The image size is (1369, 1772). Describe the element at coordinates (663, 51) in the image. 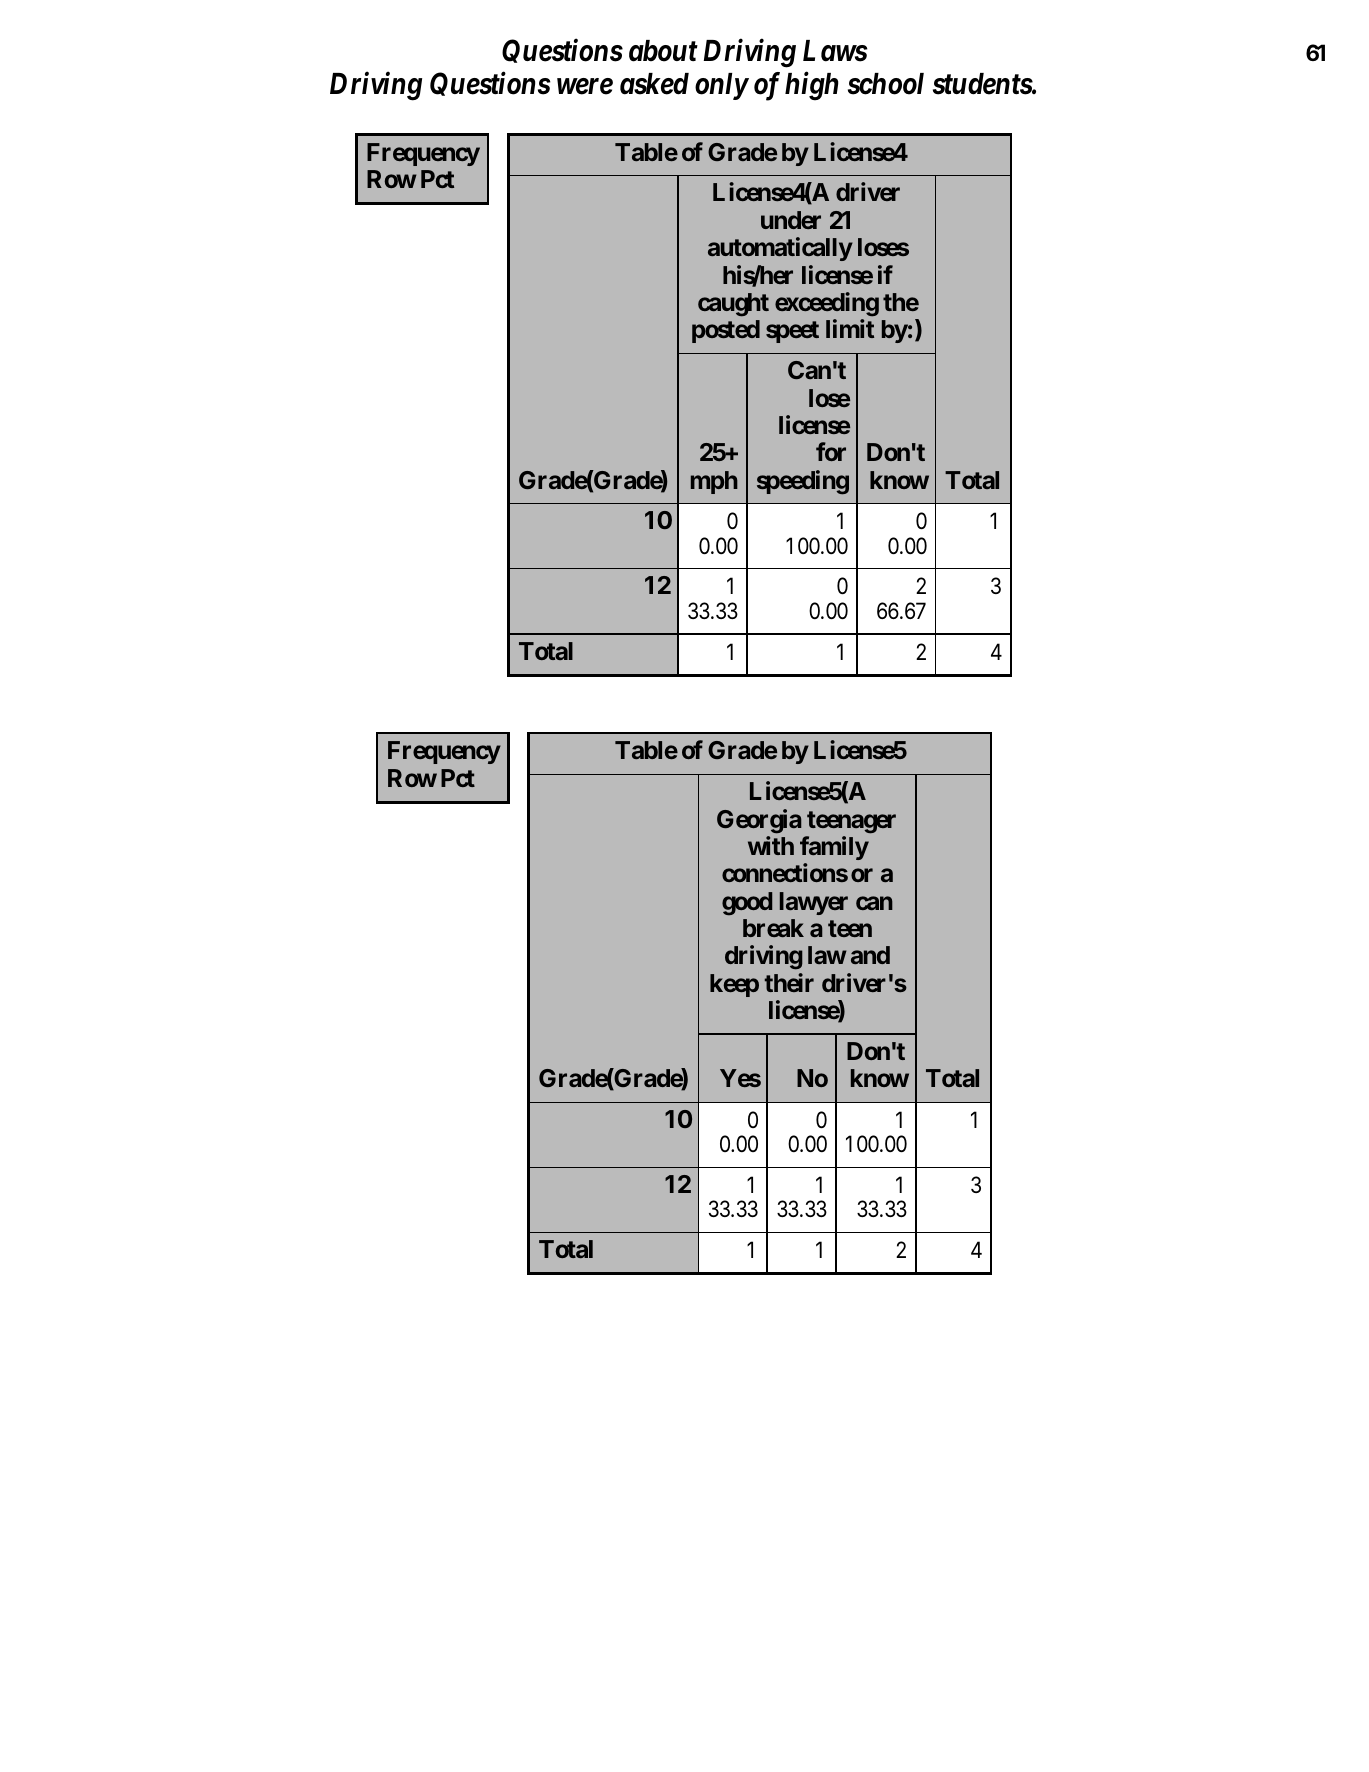

I see `about` at that location.
